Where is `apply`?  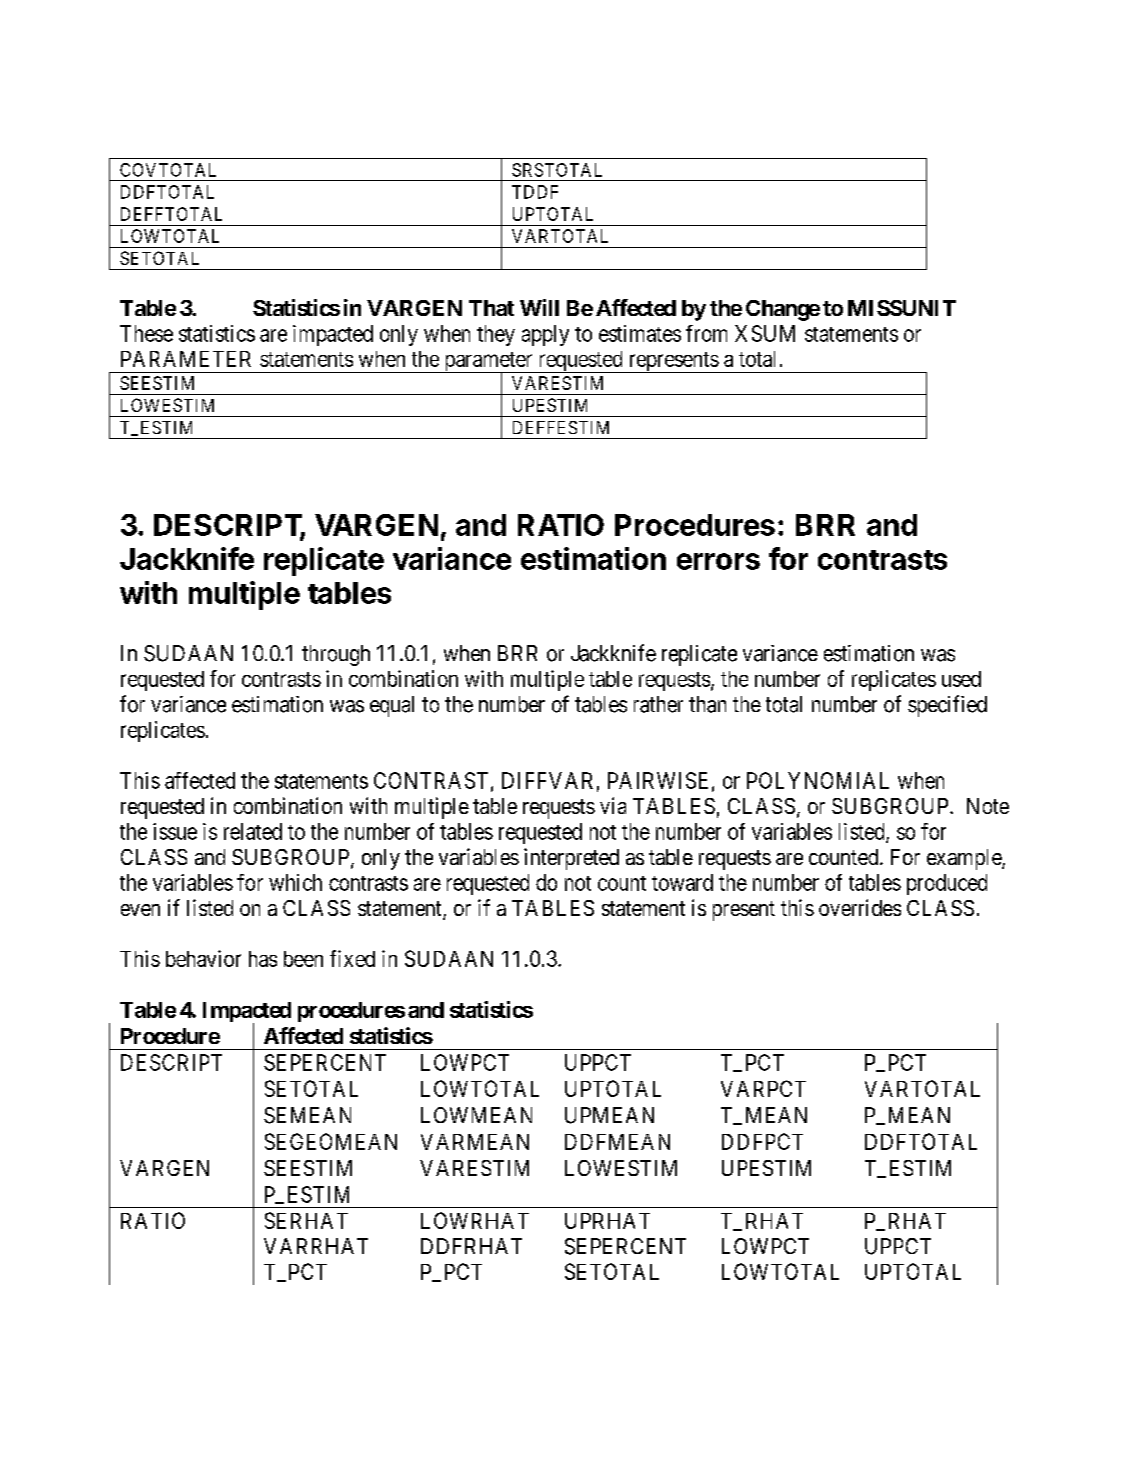 apply is located at coordinates (545, 335).
